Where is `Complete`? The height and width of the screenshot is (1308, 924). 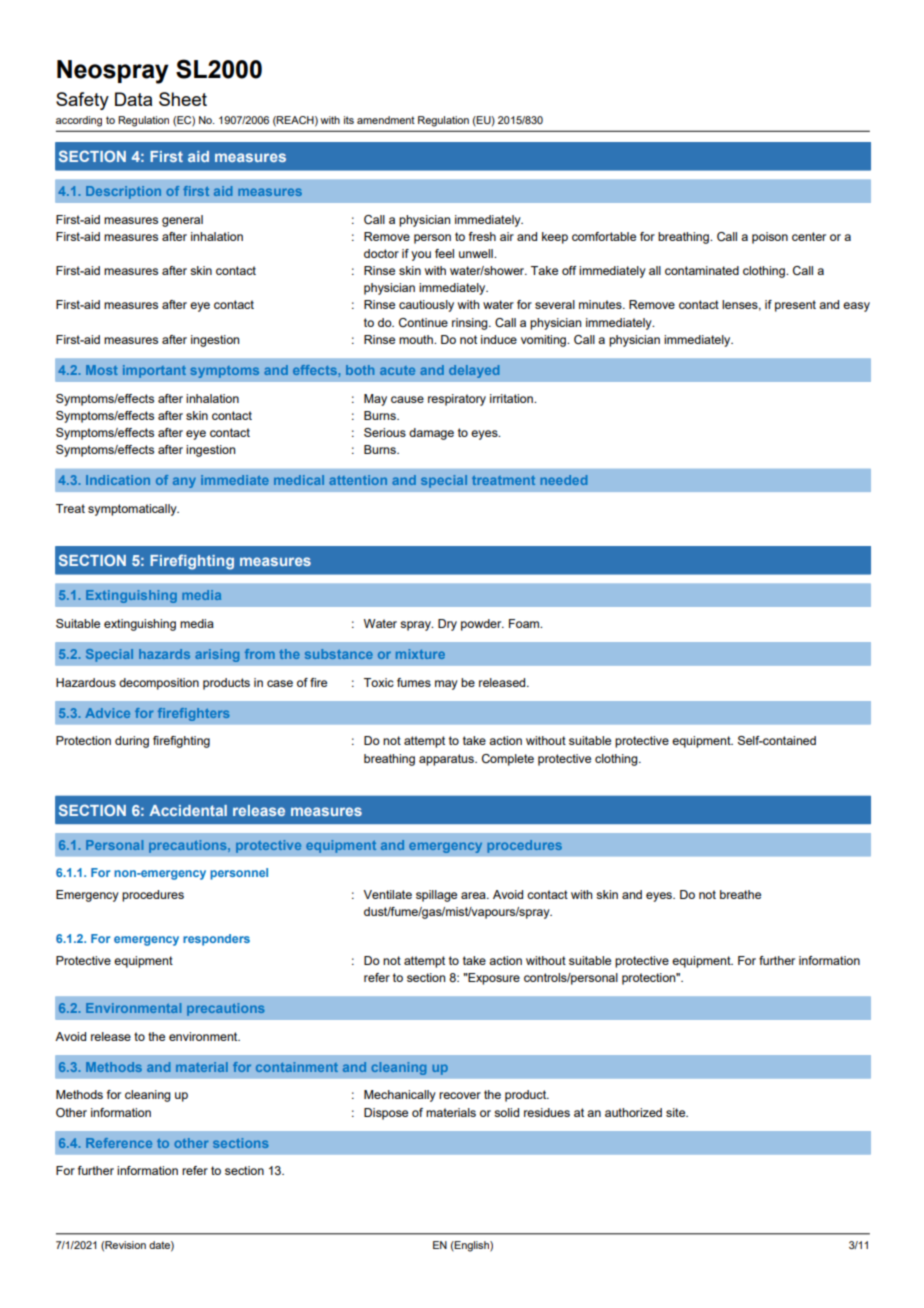
Complete is located at coordinates (508, 760).
